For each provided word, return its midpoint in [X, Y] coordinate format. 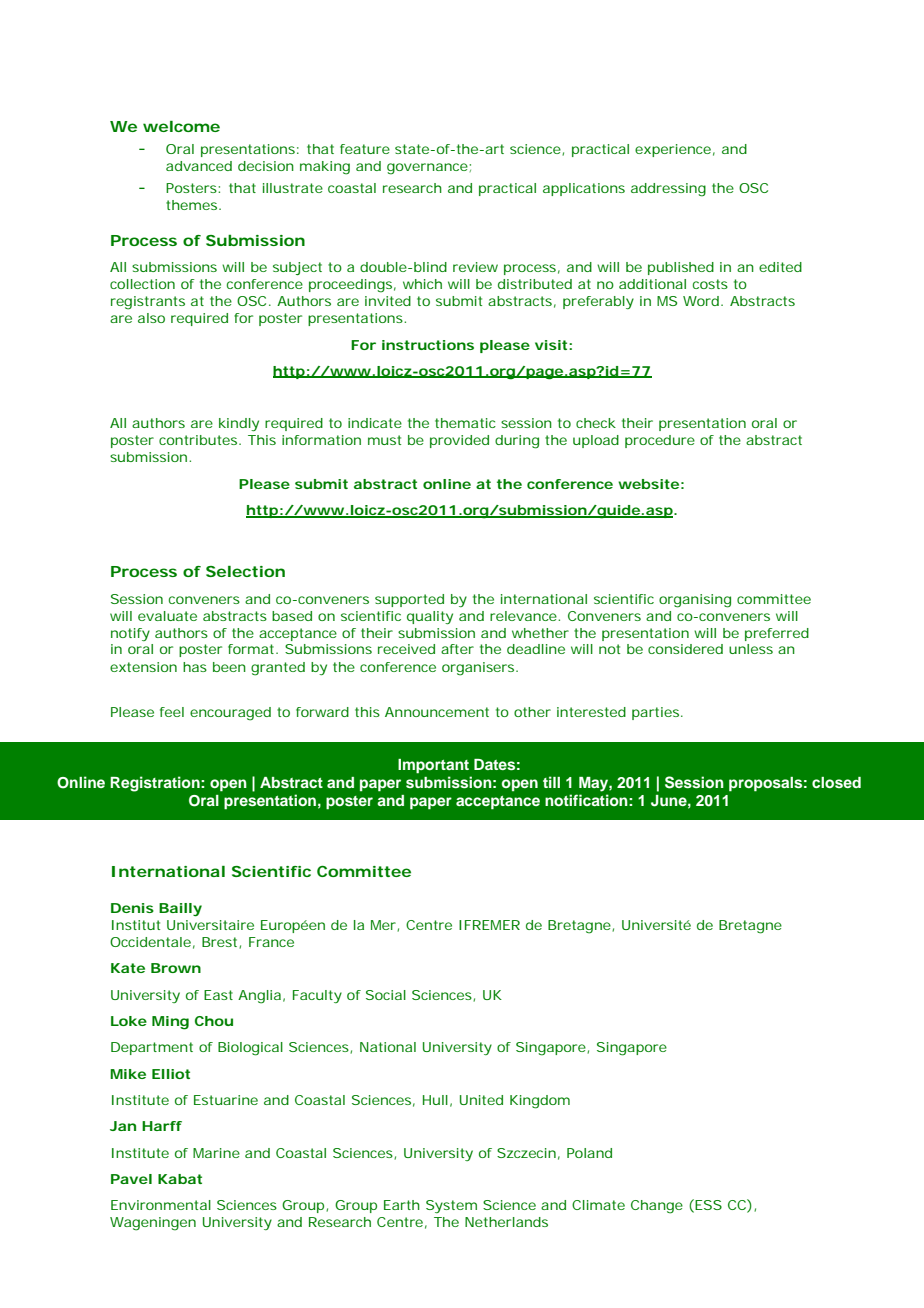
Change [657, 1207]
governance [427, 169]
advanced [199, 166]
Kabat [180, 1179]
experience [673, 150]
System [451, 1206]
